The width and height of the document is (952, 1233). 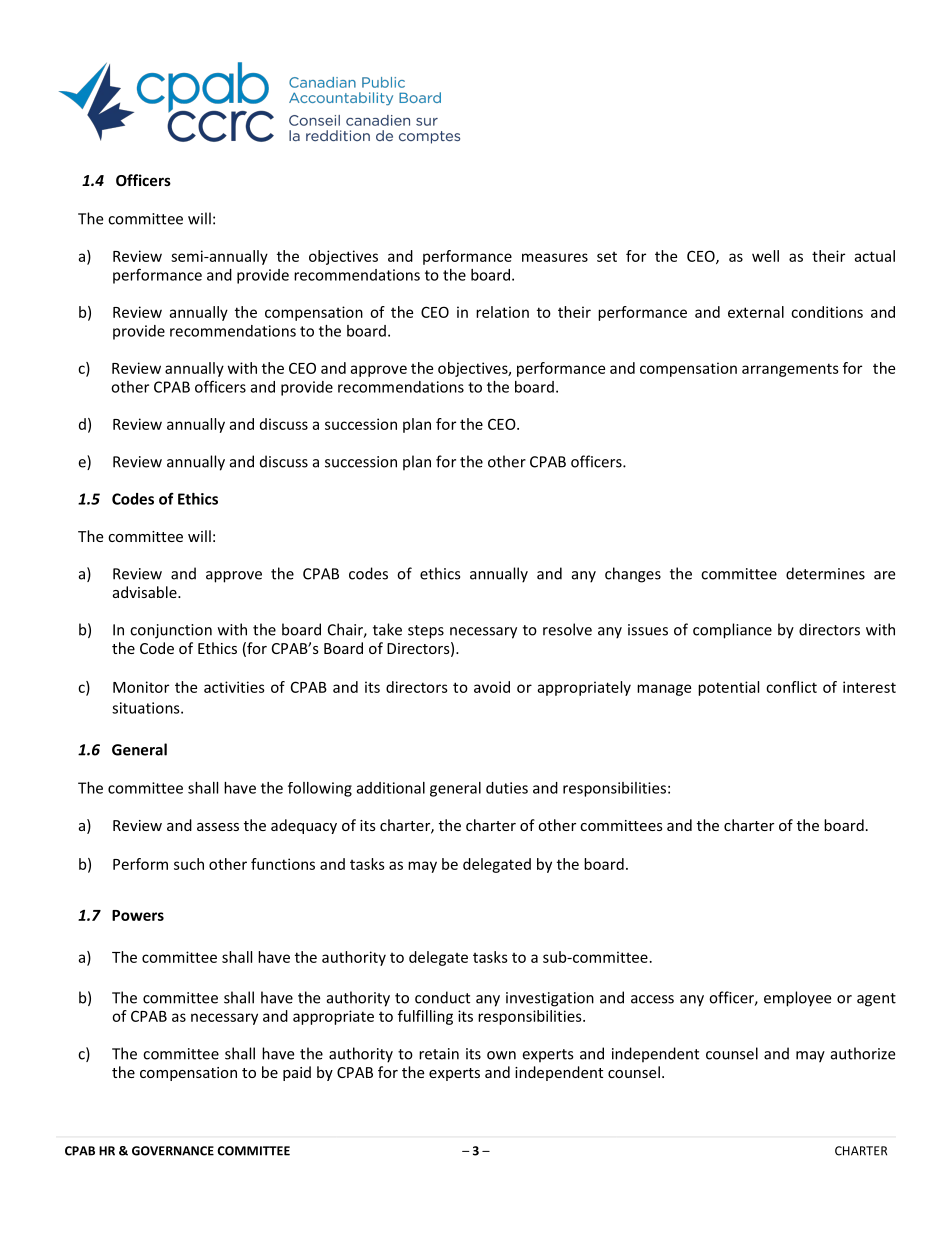 I want to click on well, so click(x=765, y=256).
